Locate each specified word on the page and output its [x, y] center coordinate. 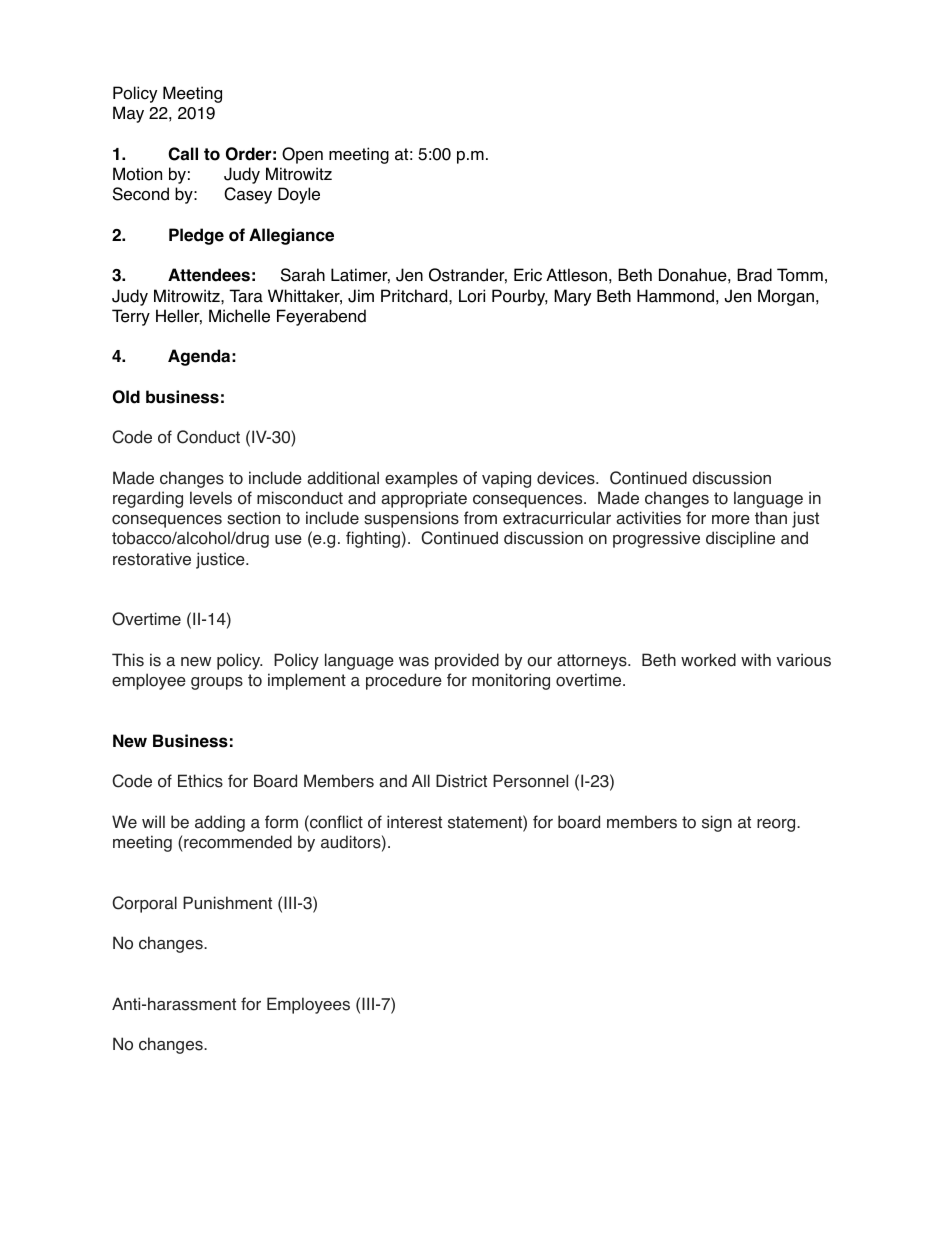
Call [183, 154]
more [731, 520]
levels [211, 498]
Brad [754, 275]
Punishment [227, 903]
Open [302, 155]
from [480, 518]
